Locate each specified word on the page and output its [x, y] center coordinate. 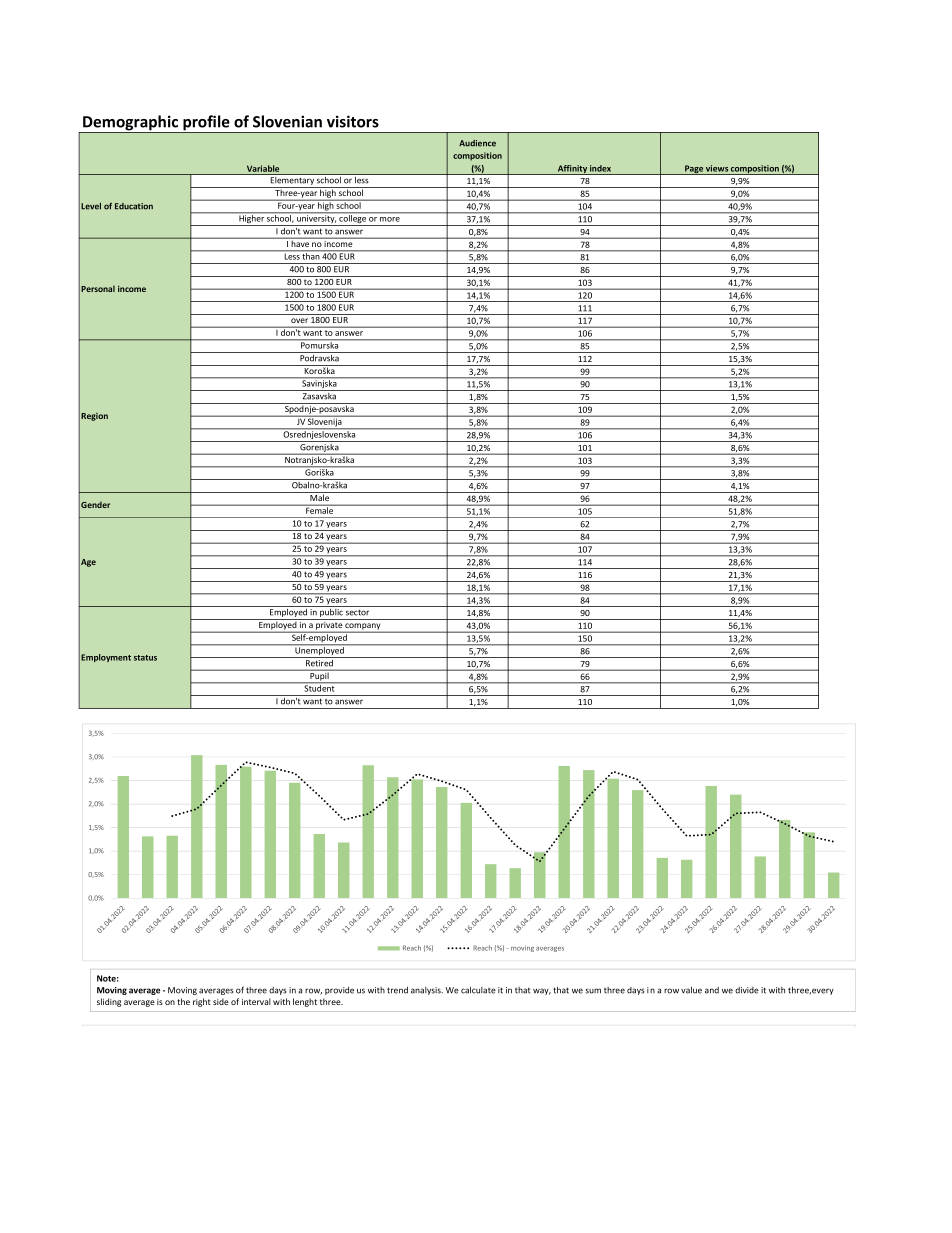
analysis [427, 991]
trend [397, 990]
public [331, 614]
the [183, 1001]
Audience [477, 143]
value [691, 990]
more [390, 219]
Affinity [572, 170]
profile [206, 124]
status [145, 658]
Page [694, 170]
